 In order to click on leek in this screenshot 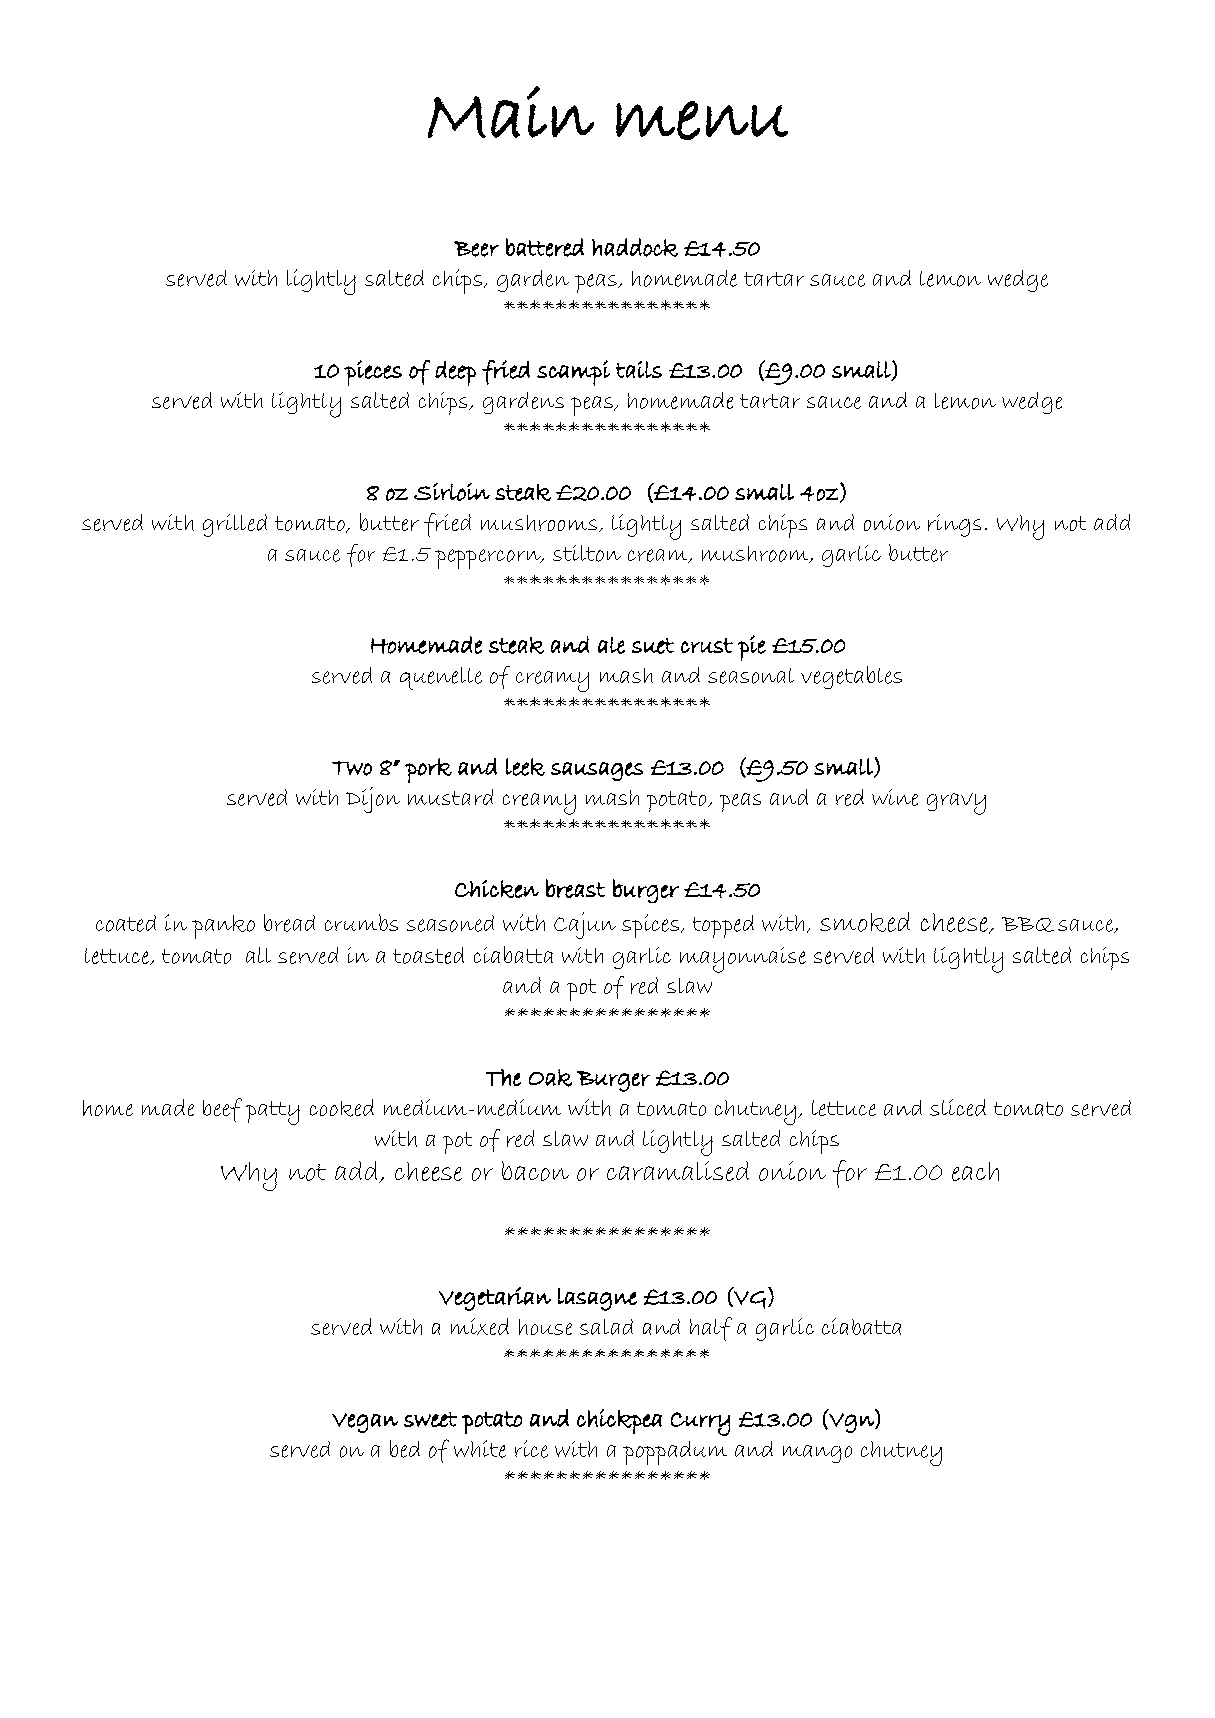, I will do `click(525, 767)`.
